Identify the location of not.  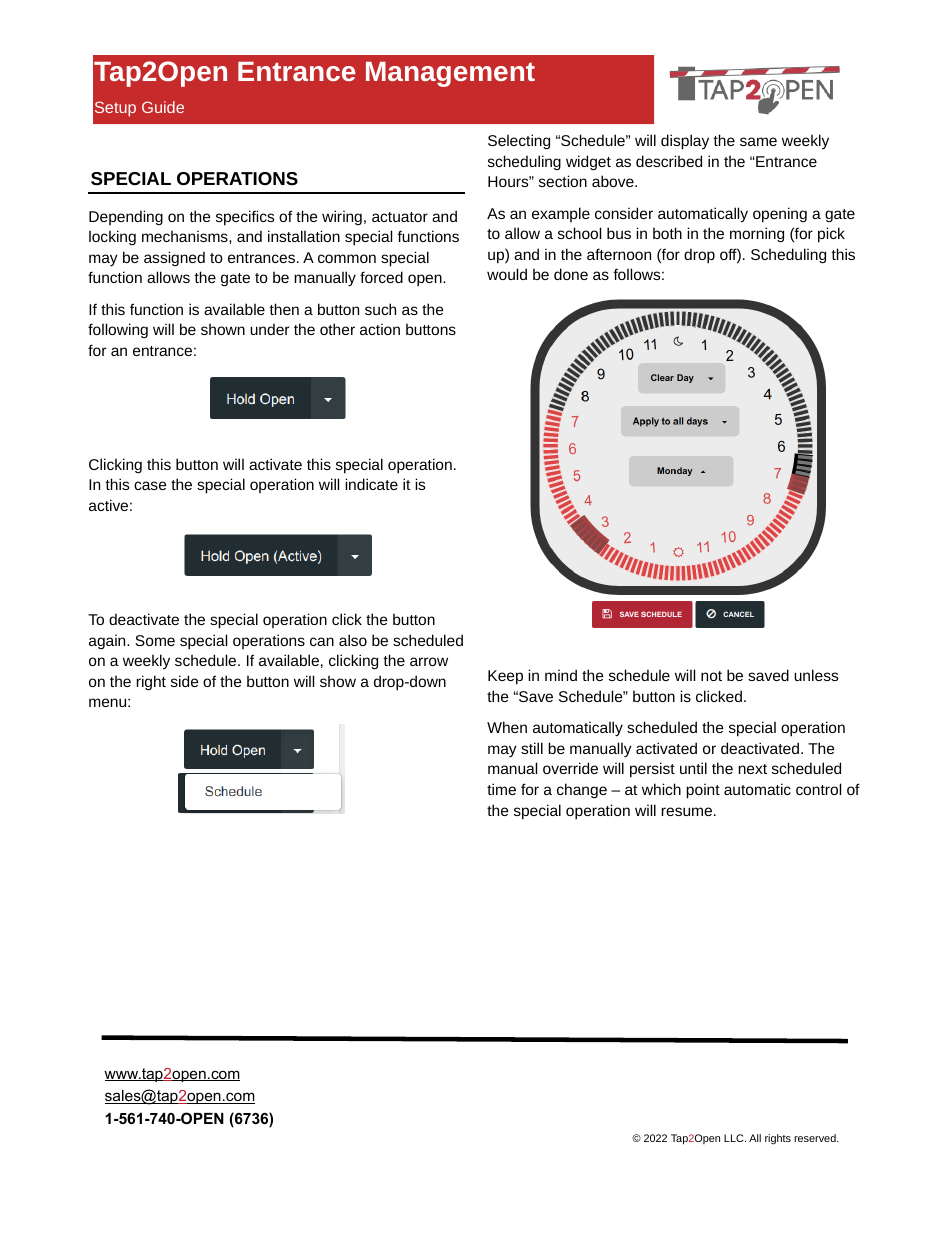
(711, 676).
